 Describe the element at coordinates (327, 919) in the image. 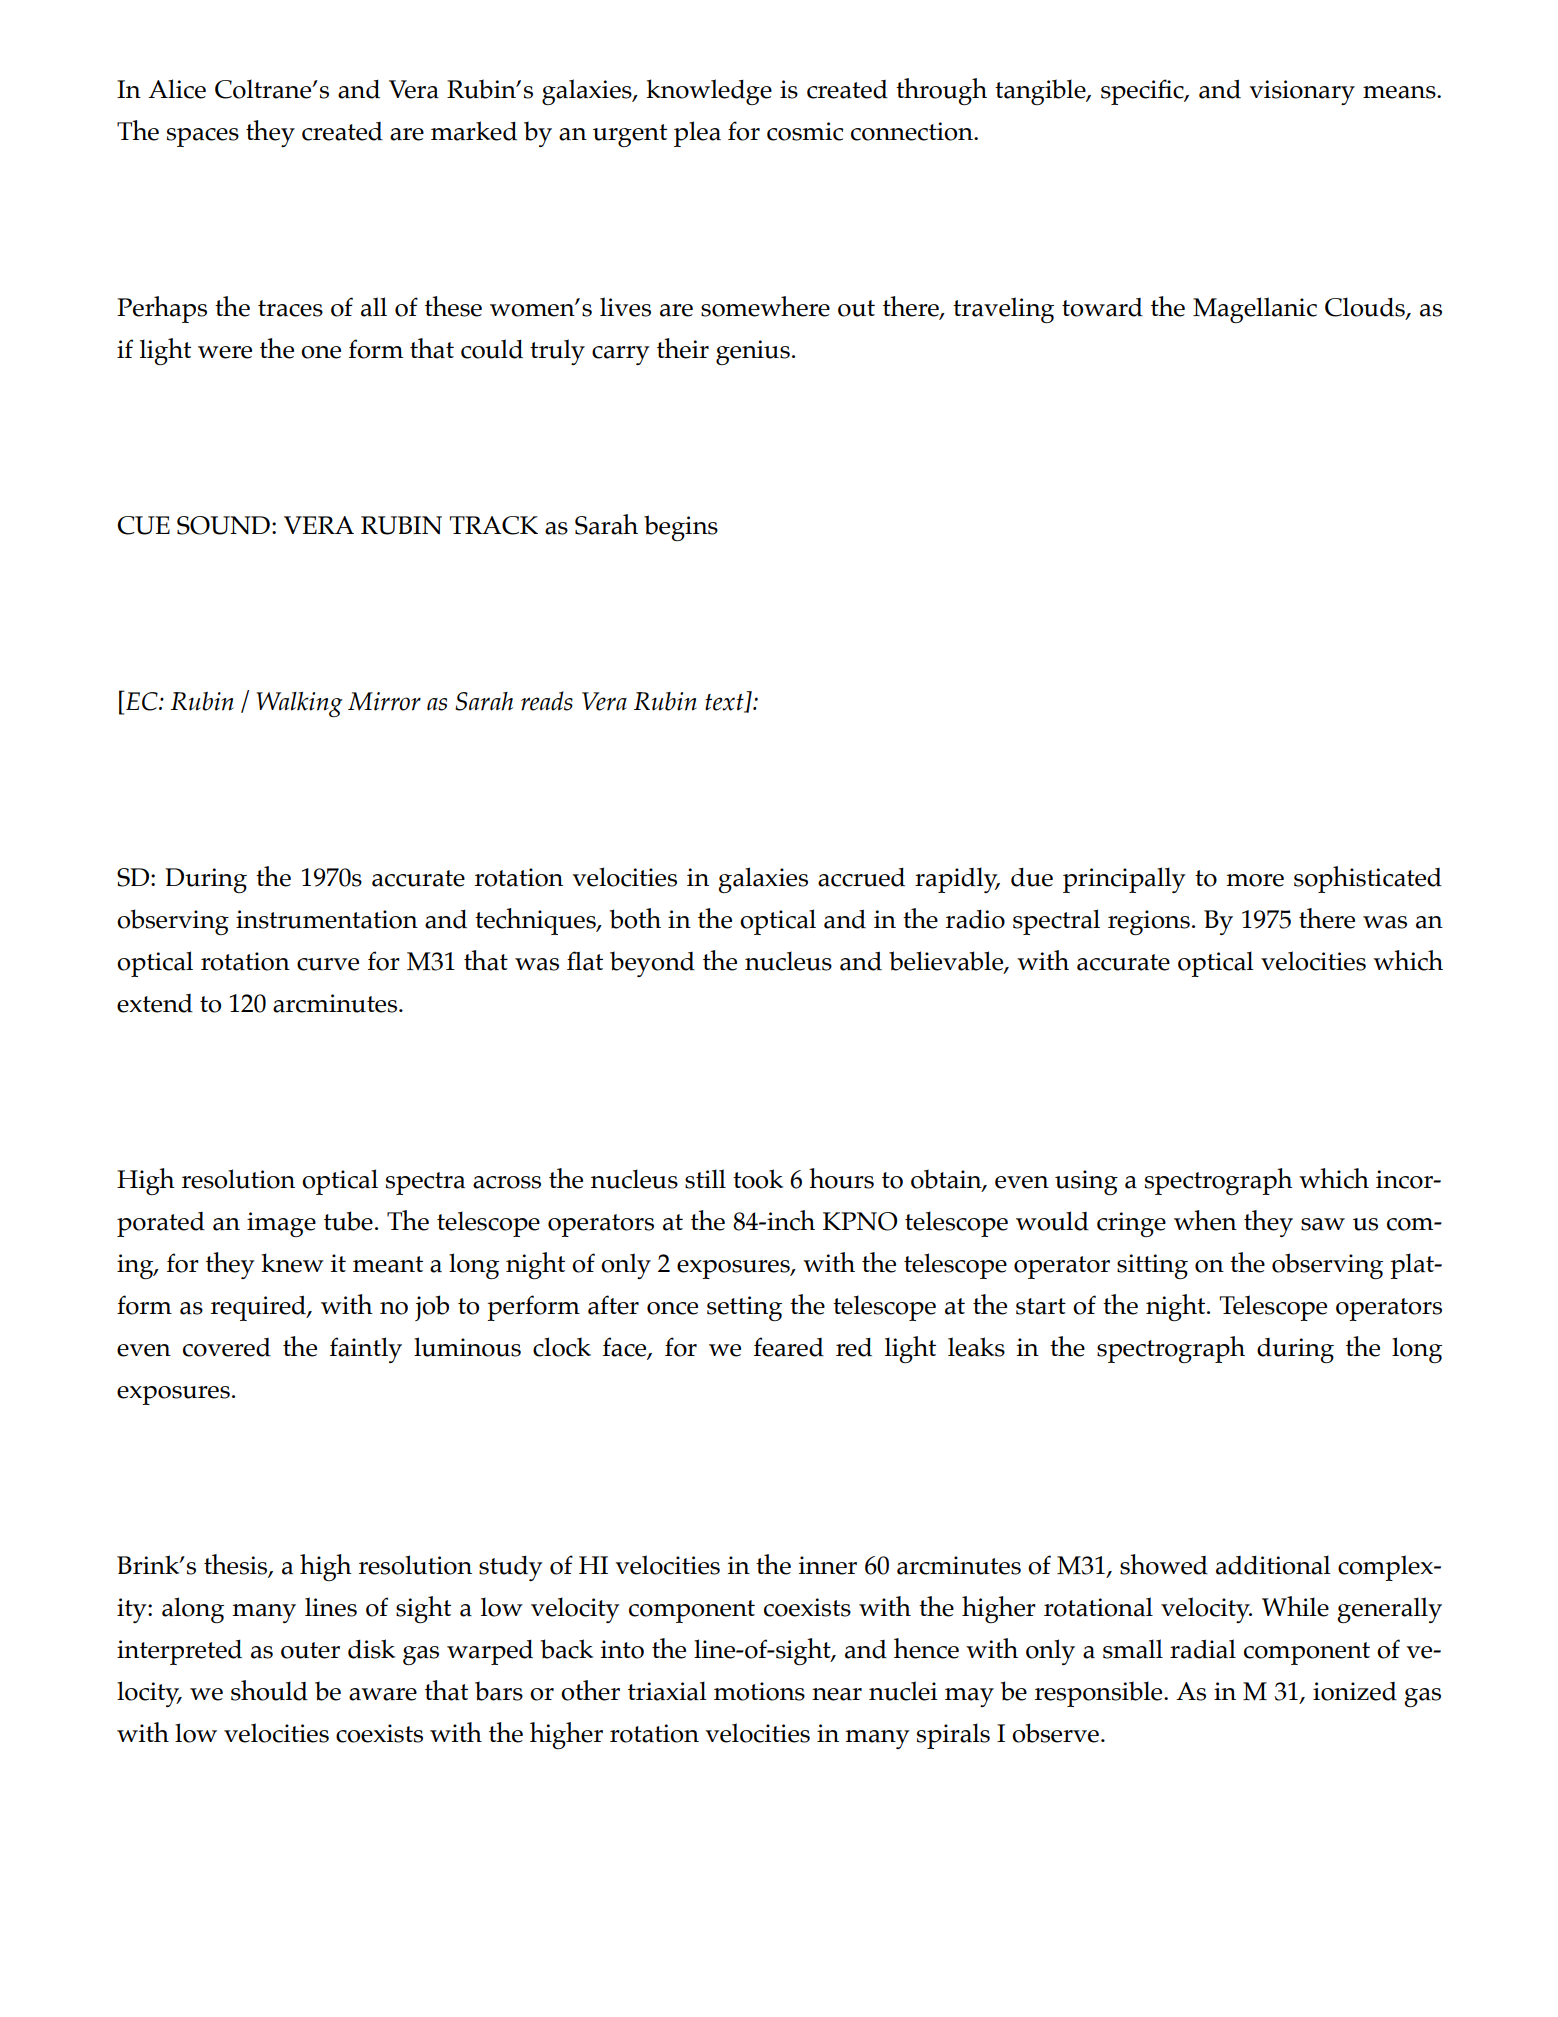

I see `instrumentation` at that location.
